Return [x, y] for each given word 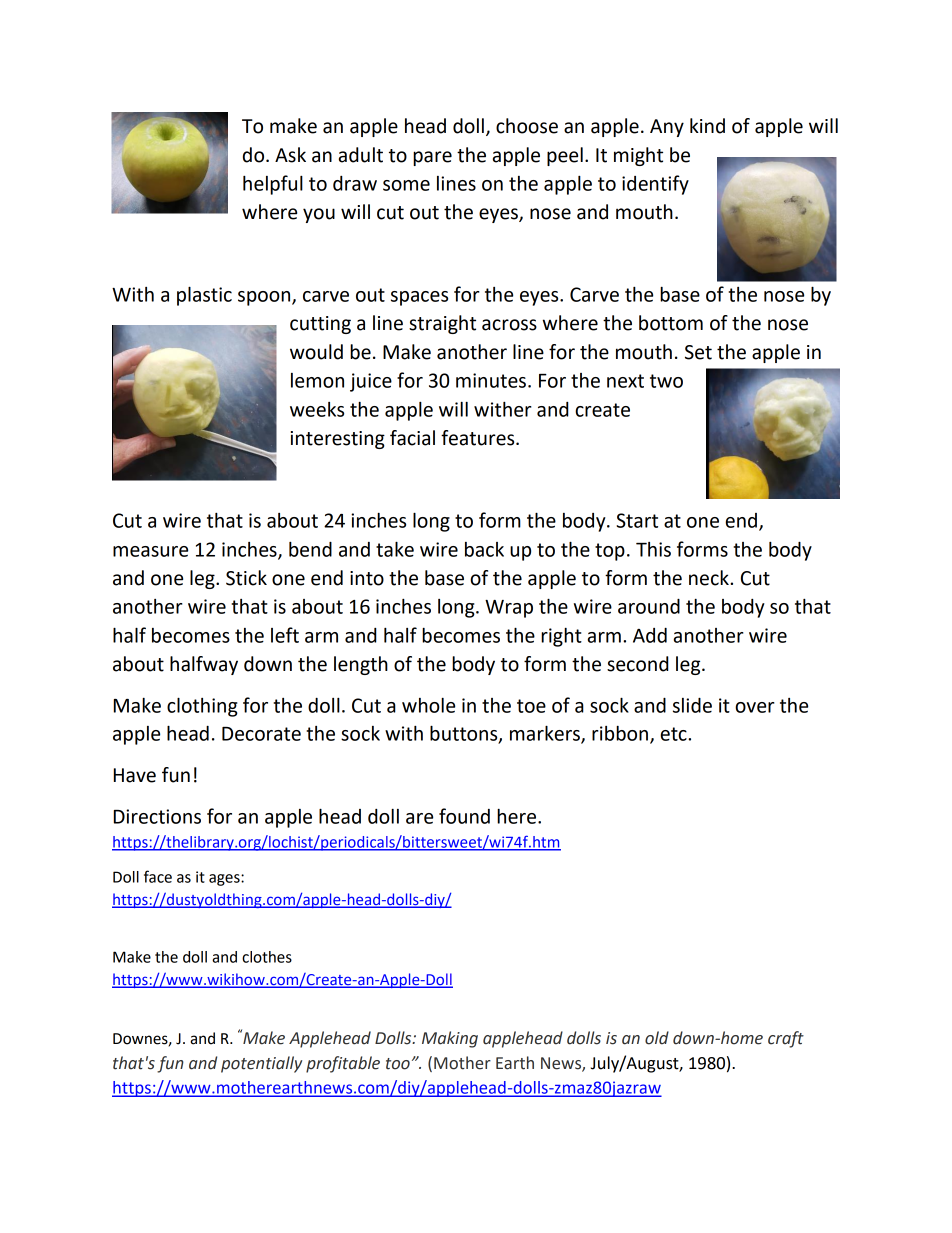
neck [710, 578]
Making [450, 1039]
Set [698, 352]
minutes [491, 380]
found [464, 816]
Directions [157, 816]
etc [675, 734]
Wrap [509, 609]
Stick [246, 578]
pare [432, 158]
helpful [273, 185]
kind [707, 126]
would [316, 352]
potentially [261, 1064]
